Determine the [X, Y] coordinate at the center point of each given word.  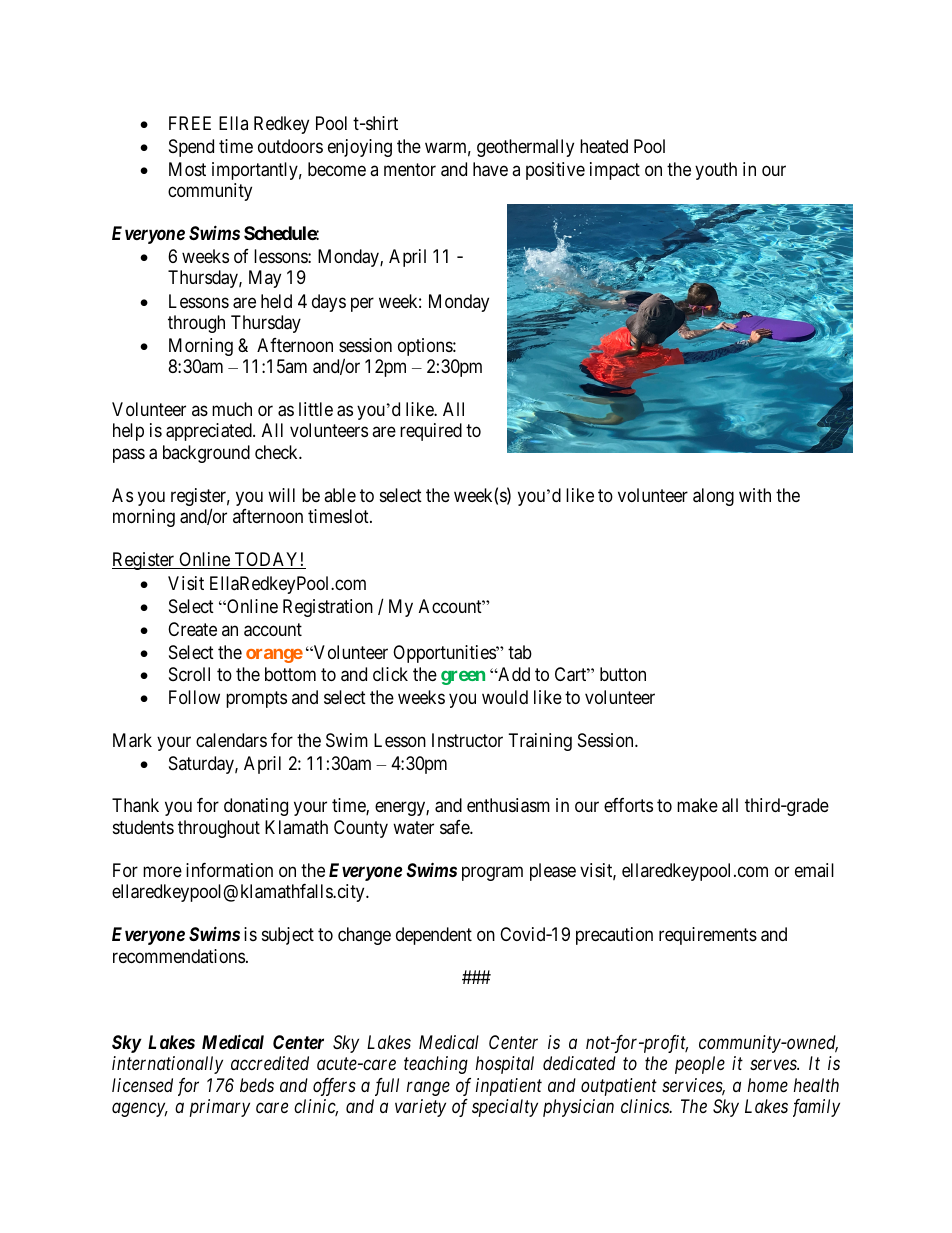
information [229, 870]
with [755, 495]
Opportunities [445, 654]
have [490, 169]
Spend [191, 148]
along [713, 497]
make [697, 805]
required [431, 432]
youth [716, 171]
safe [455, 827]
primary [220, 1108]
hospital [505, 1065]
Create [192, 629]
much [232, 409]
